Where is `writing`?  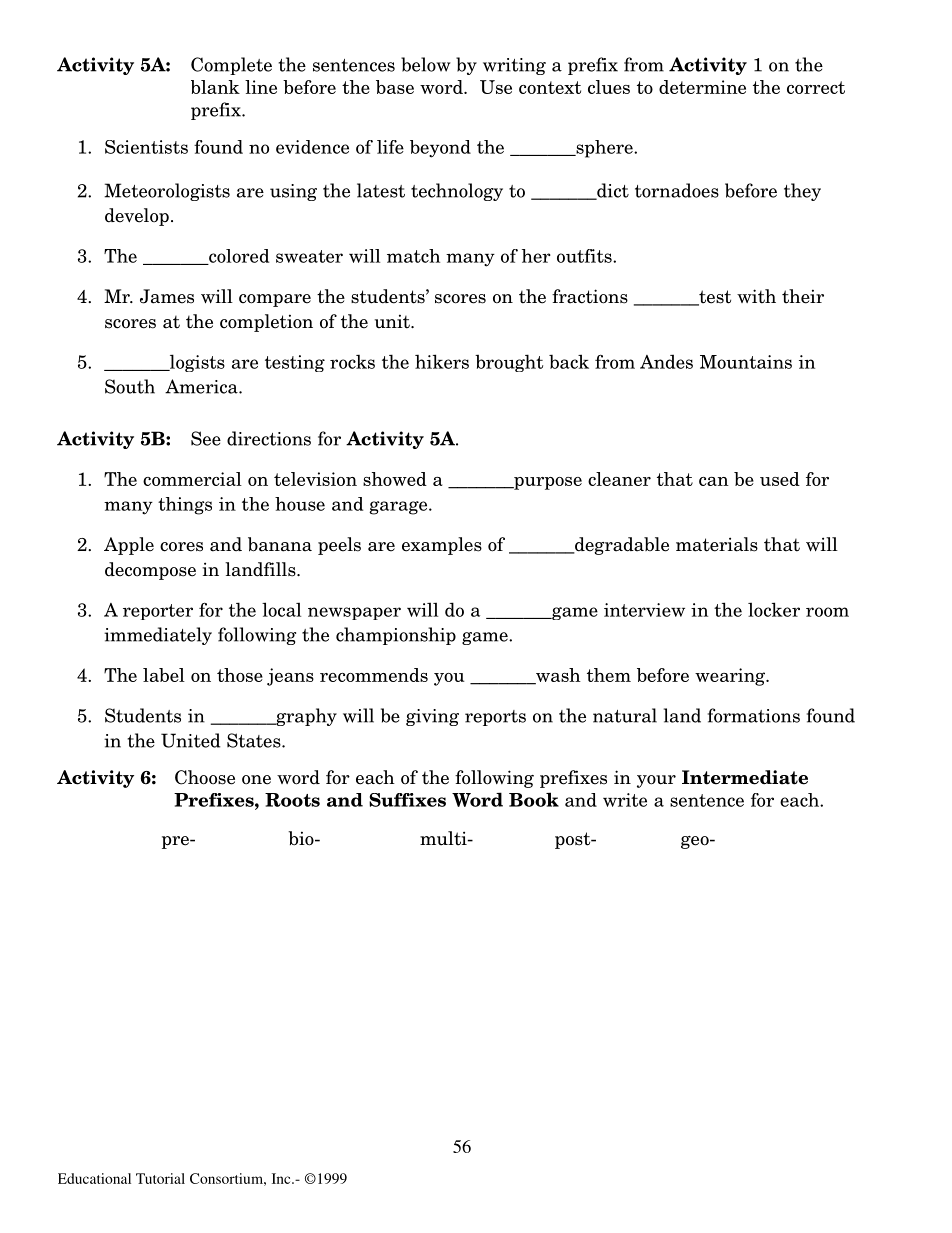 writing is located at coordinates (514, 66).
